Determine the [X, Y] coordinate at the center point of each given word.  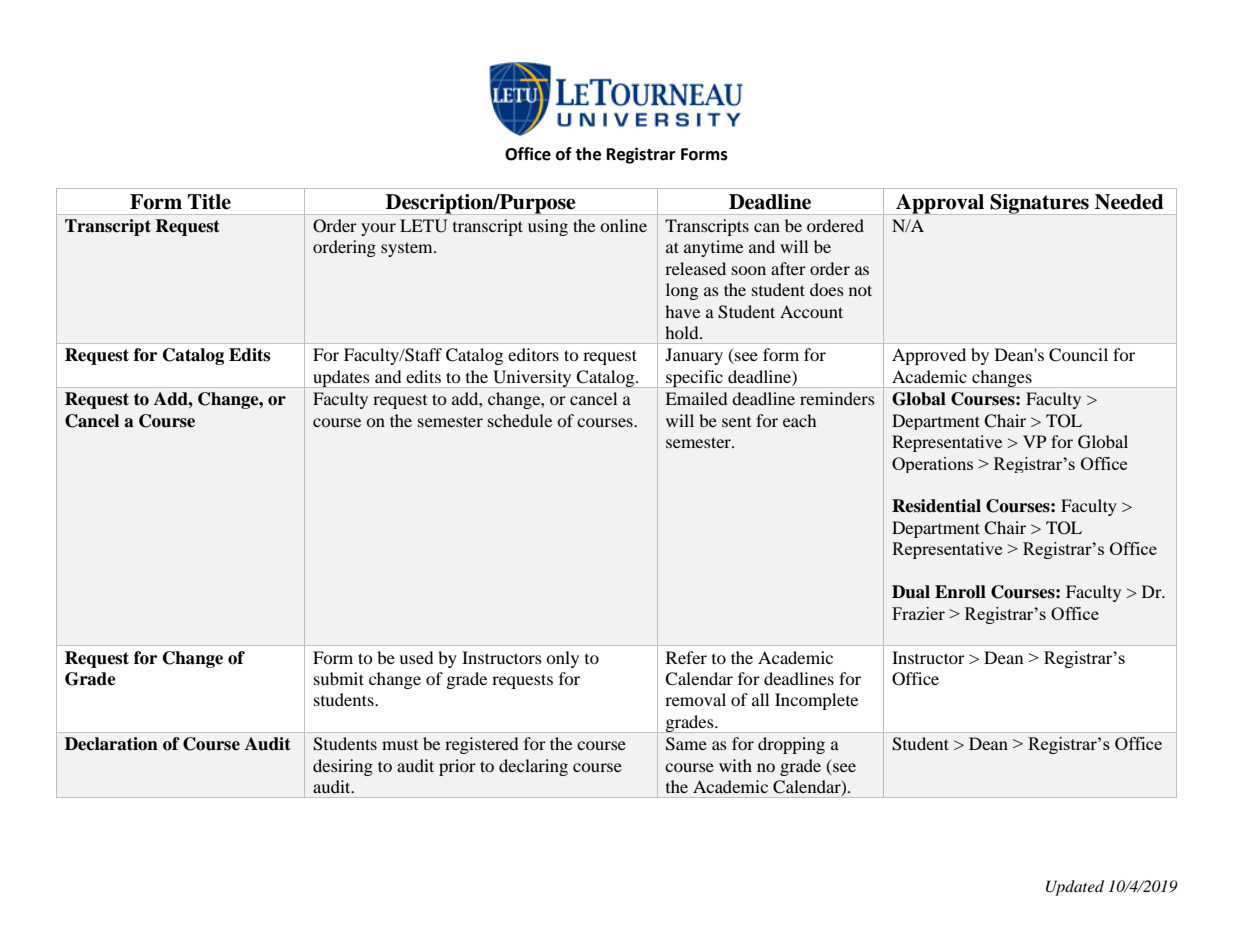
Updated [1075, 888]
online [623, 225]
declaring [533, 767]
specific [694, 379]
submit [339, 678]
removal [695, 699]
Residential [936, 506]
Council [1078, 355]
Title [209, 202]
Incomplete [816, 701]
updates [341, 379]
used [416, 657]
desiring [343, 767]
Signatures [1040, 204]
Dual [911, 592]
